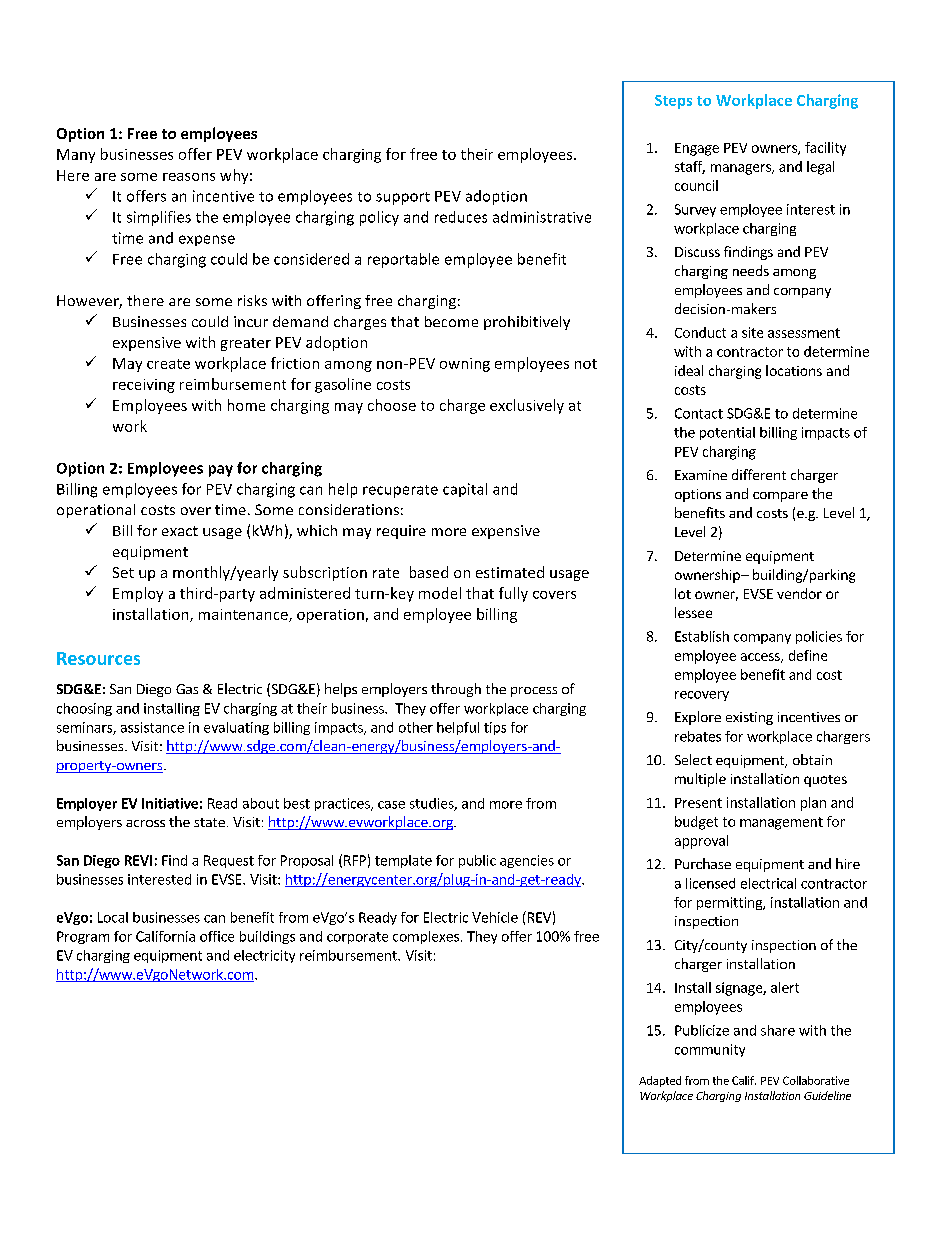  What do you see at coordinates (660, 1081) in the screenshot?
I see `Adapted` at bounding box center [660, 1081].
